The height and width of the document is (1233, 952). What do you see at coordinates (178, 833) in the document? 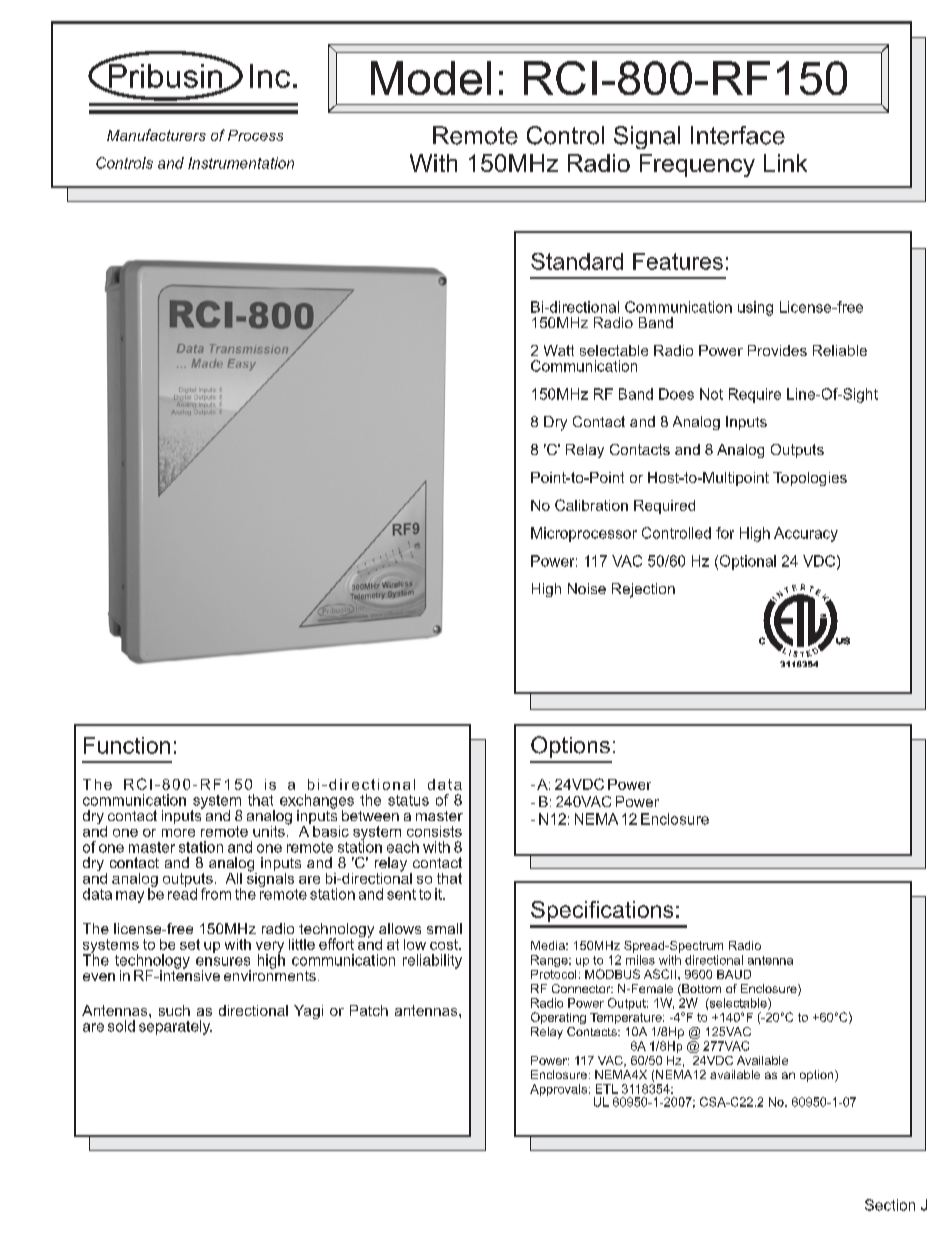
I see `more` at bounding box center [178, 833].
